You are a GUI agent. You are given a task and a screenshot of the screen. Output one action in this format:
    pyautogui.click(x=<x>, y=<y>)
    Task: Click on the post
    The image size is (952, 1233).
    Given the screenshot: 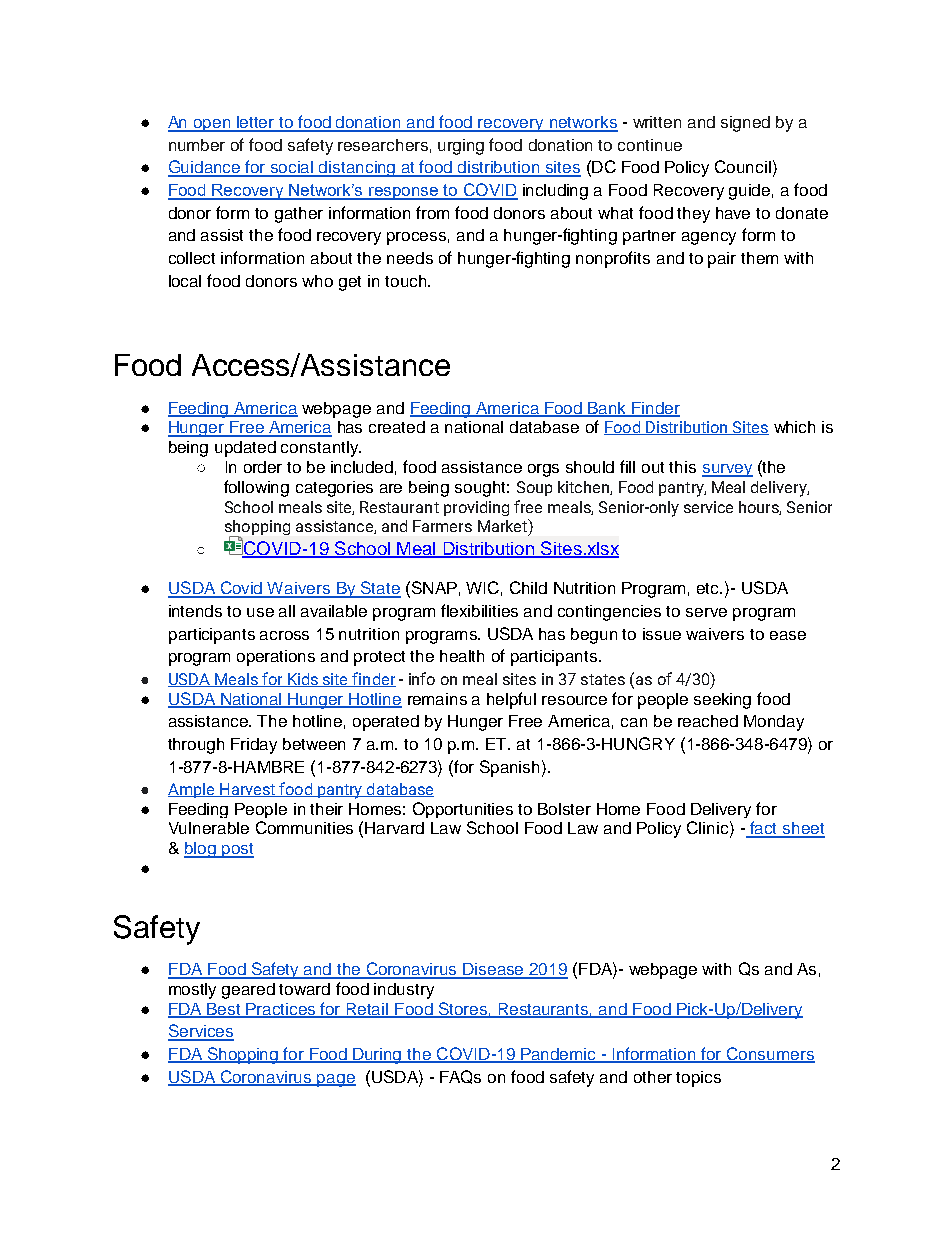 What is the action you would take?
    pyautogui.click(x=237, y=850)
